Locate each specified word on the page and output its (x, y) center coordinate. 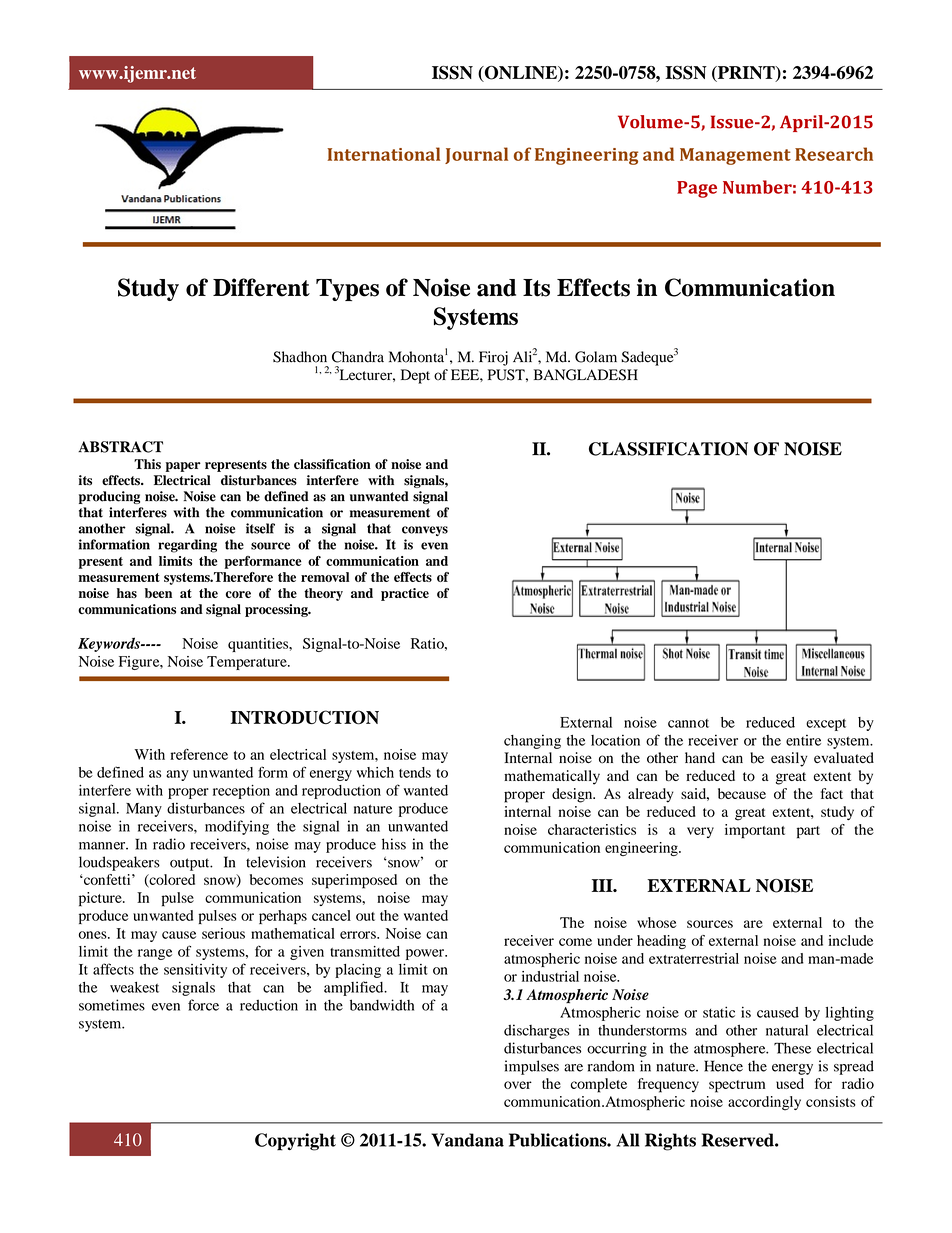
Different (261, 287)
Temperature (248, 663)
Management (735, 156)
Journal (476, 155)
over (518, 1085)
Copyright (295, 1142)
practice (405, 594)
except (826, 725)
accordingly (764, 1103)
